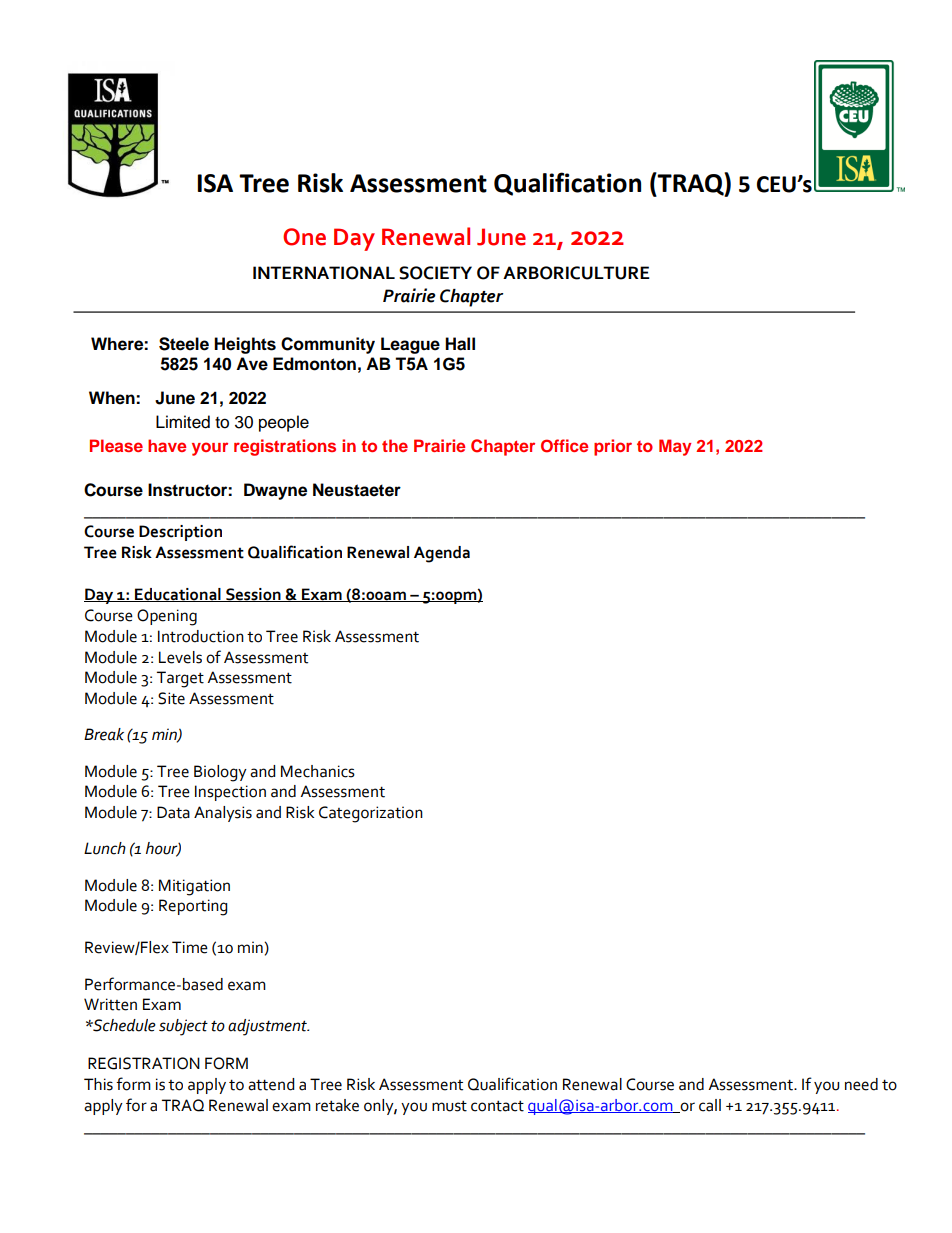 The width and height of the screenshot is (952, 1233). I want to click on Mitigation, so click(194, 887).
